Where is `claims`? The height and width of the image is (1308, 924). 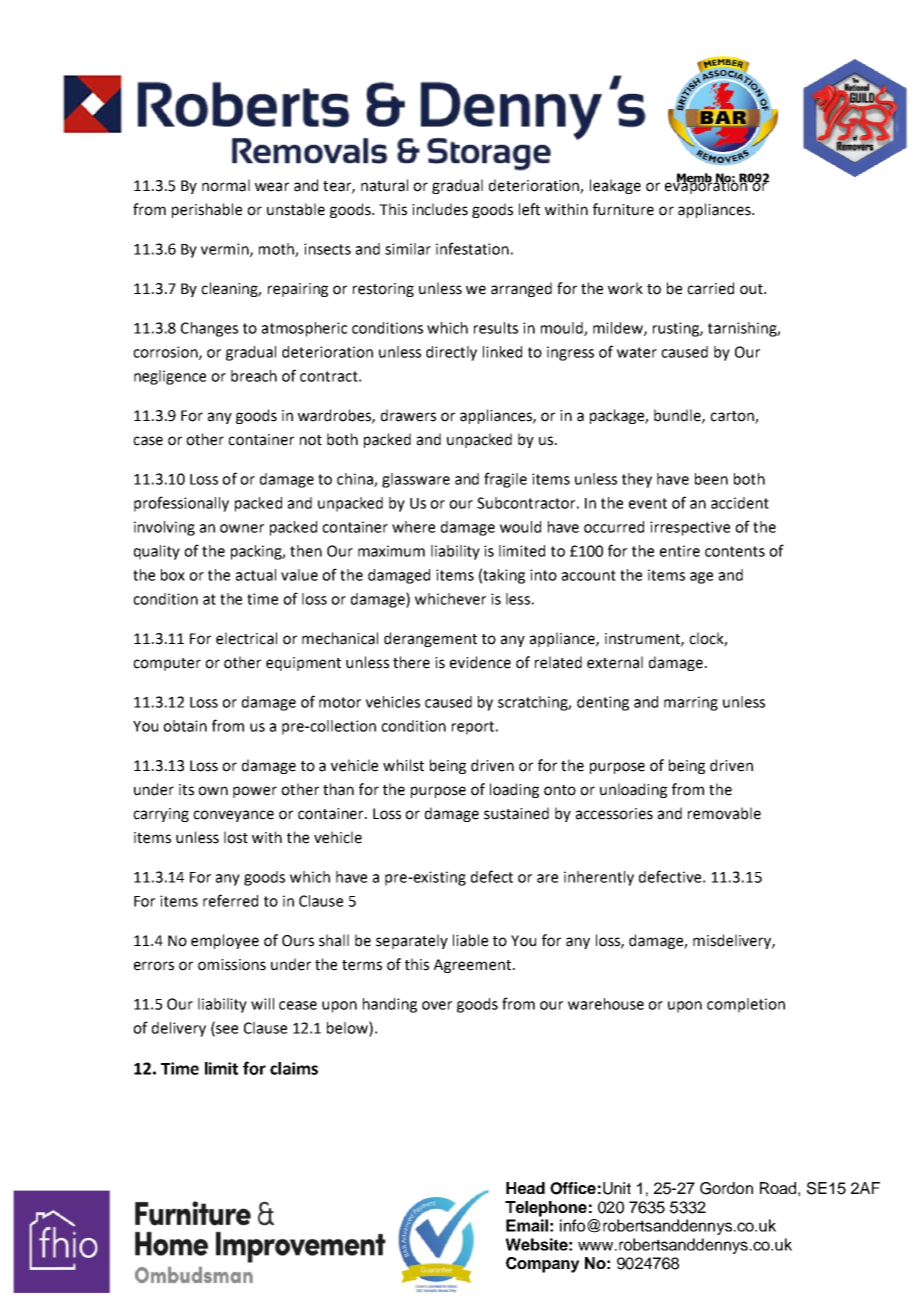 claims is located at coordinates (294, 1068).
